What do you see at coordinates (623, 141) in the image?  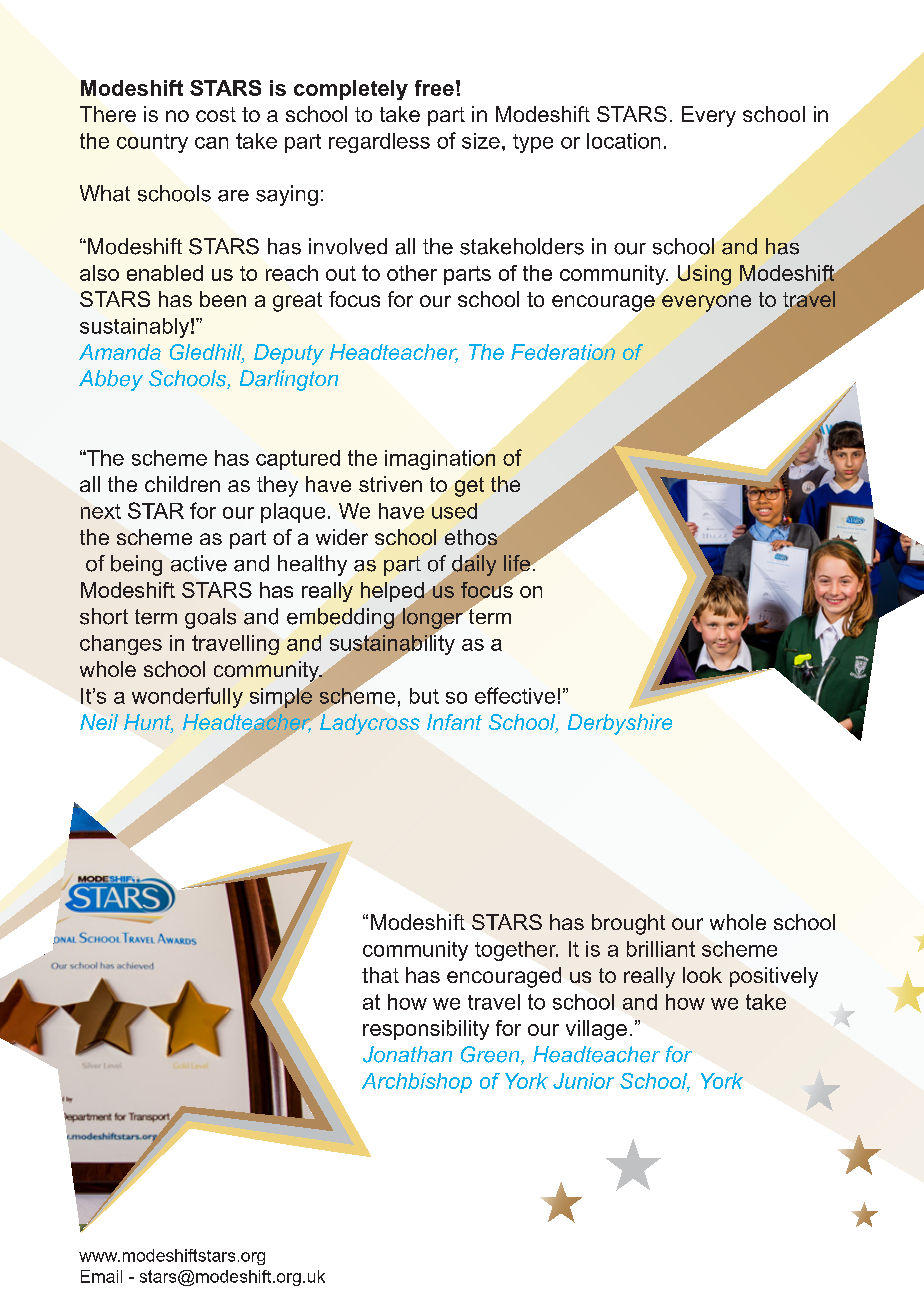 I see `location` at bounding box center [623, 141].
